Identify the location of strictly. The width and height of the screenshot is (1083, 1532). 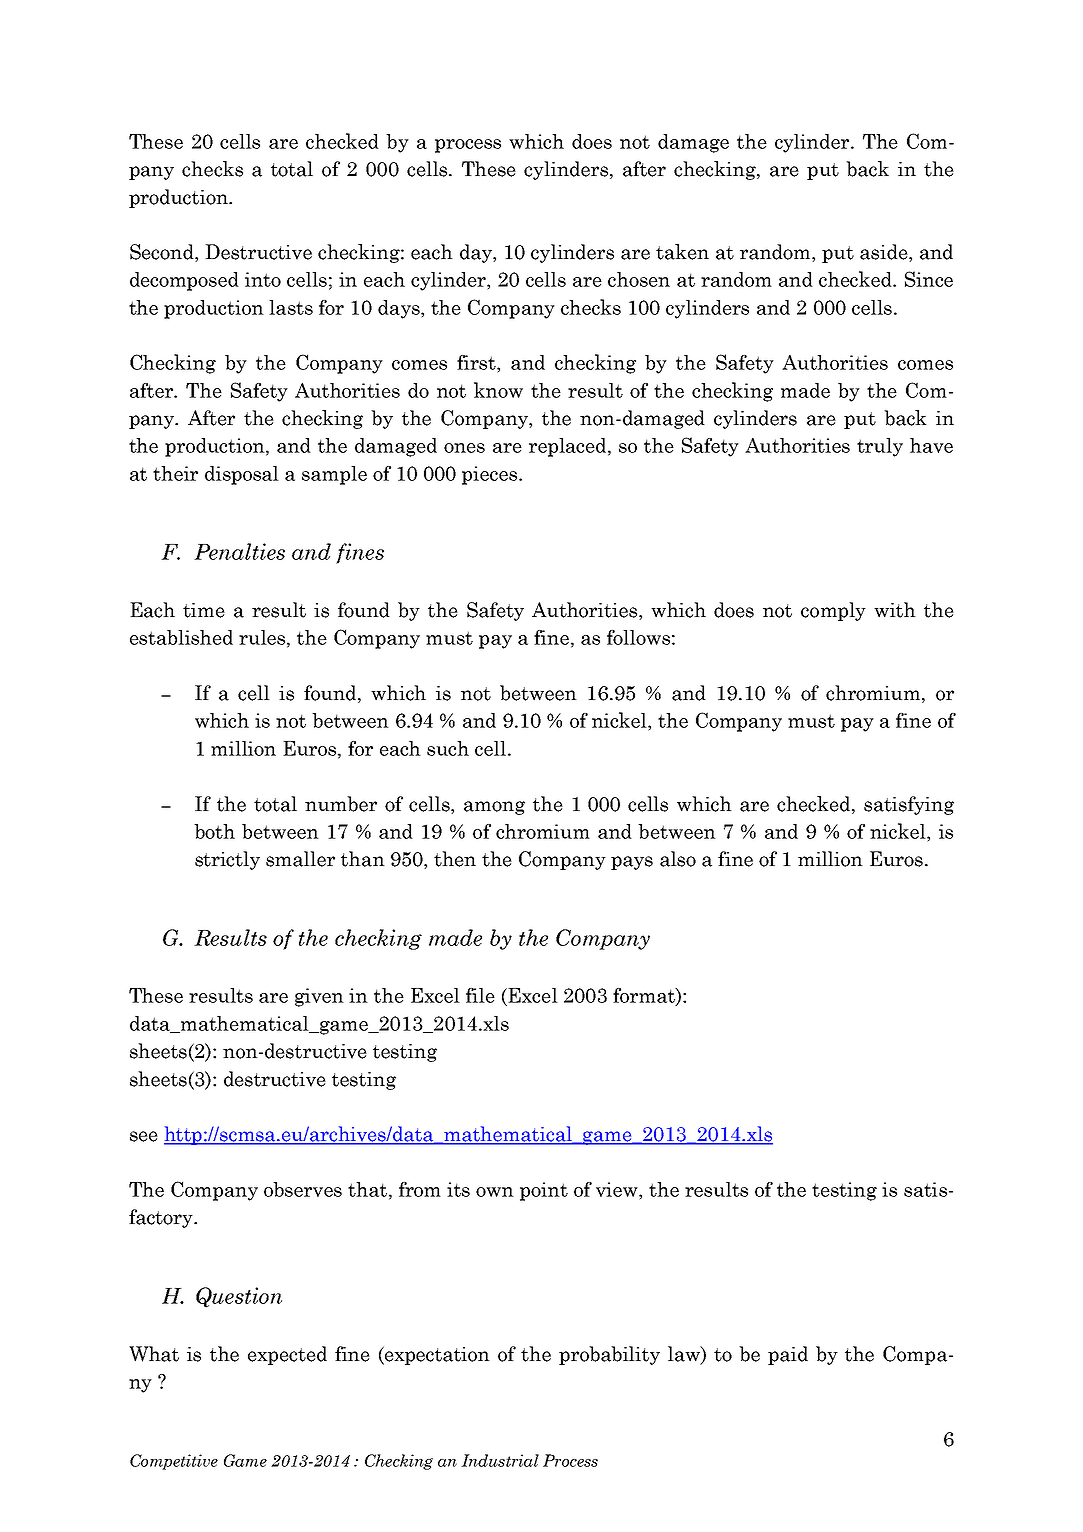
(227, 860).
